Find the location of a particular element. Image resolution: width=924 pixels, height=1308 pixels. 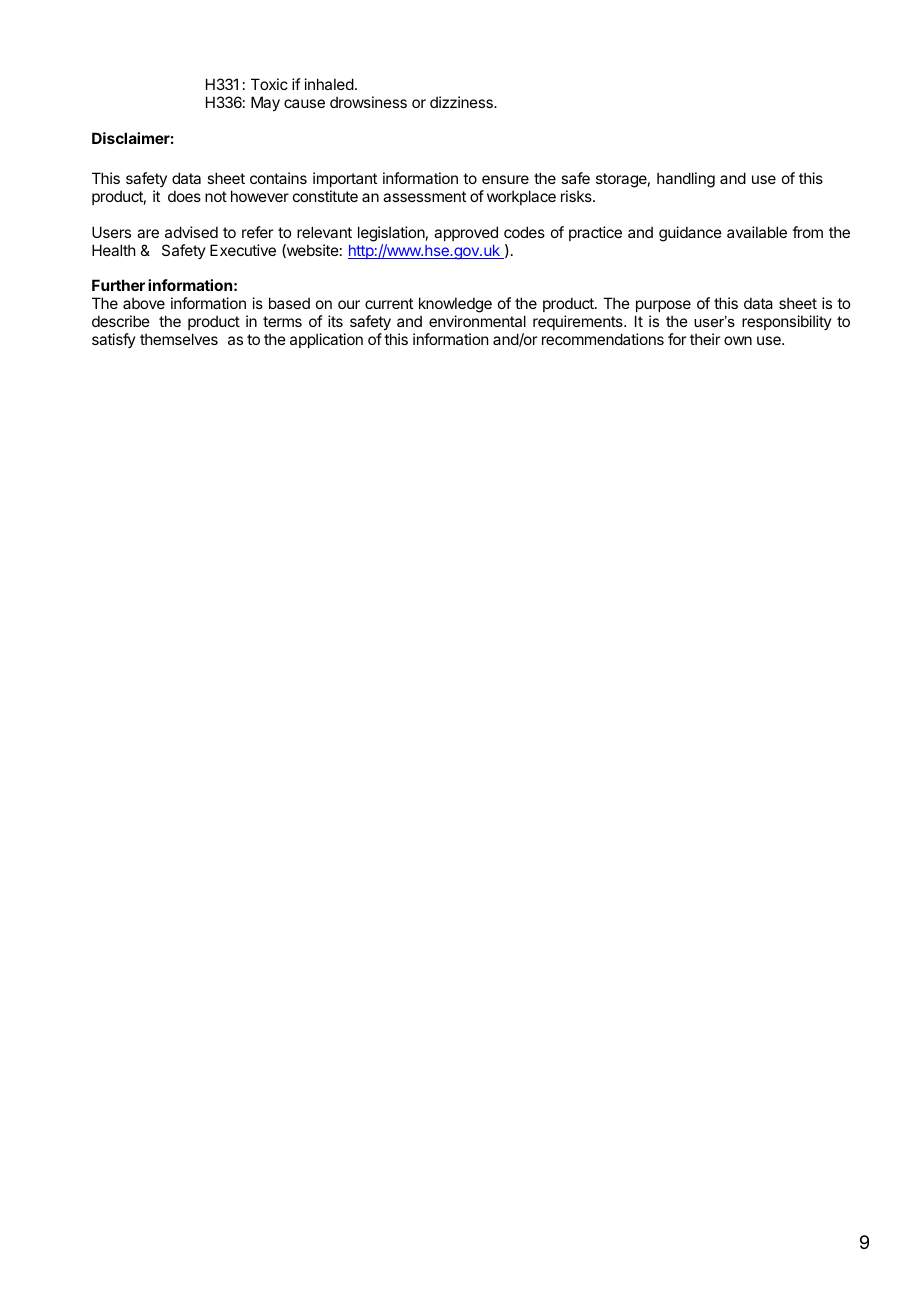

dizziness is located at coordinates (462, 102).
